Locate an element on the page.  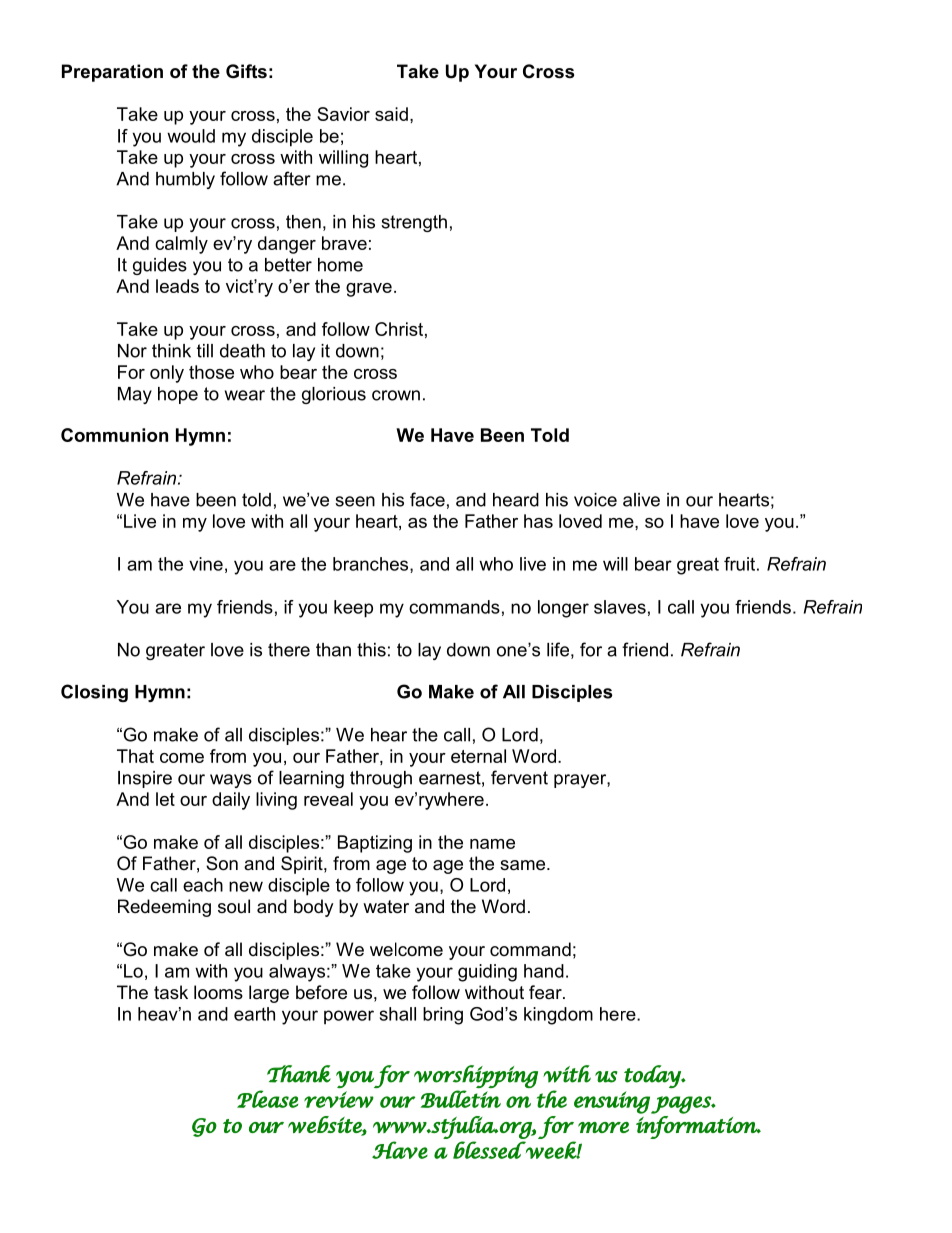
think is located at coordinates (171, 351).
